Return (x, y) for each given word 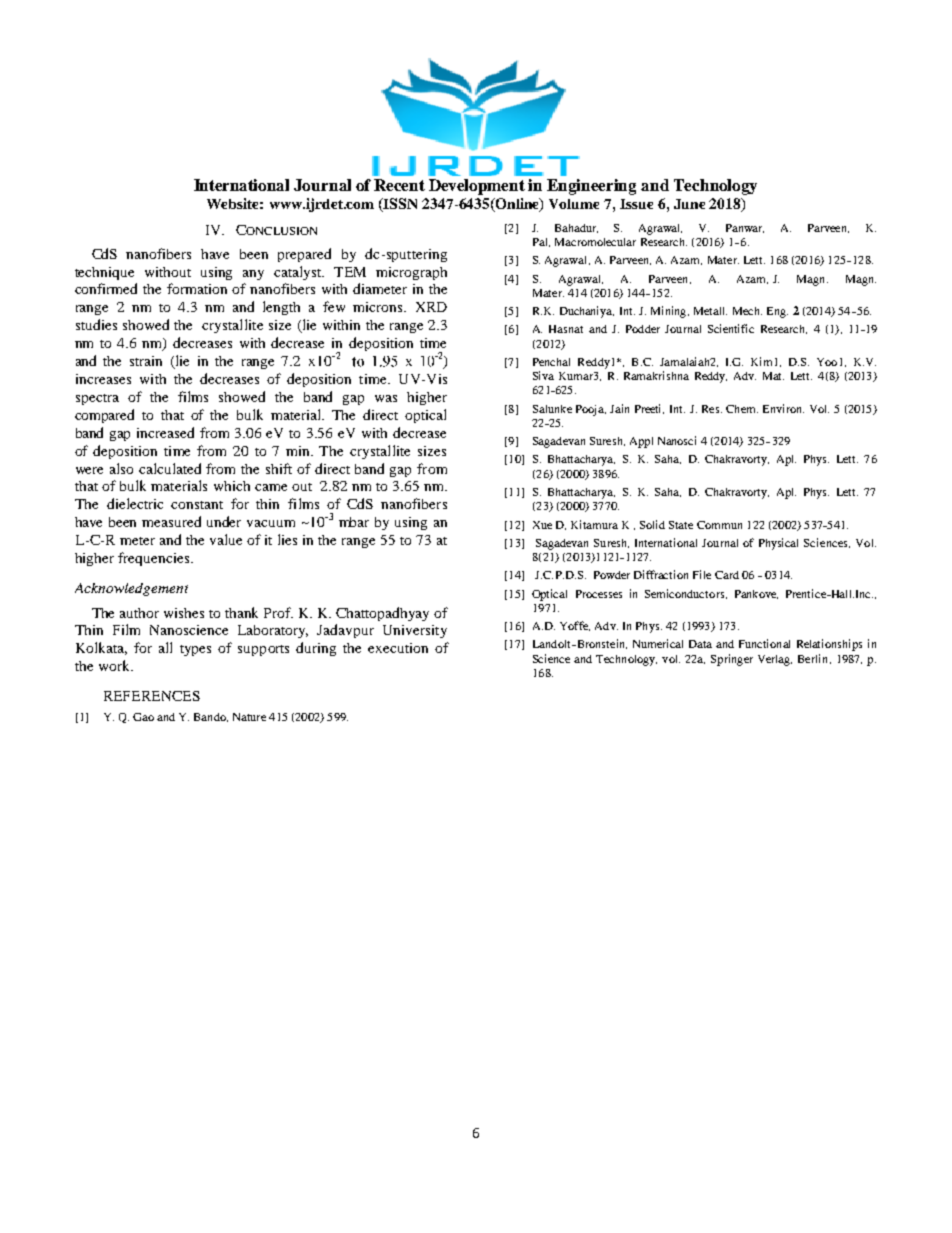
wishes (184, 613)
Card (727, 575)
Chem (742, 409)
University (415, 631)
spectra (97, 399)
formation (197, 288)
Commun (719, 525)
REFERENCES (152, 696)
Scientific (731, 328)
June (689, 204)
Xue (542, 525)
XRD (431, 307)
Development (477, 187)
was (386, 398)
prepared (304, 255)
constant (197, 505)
